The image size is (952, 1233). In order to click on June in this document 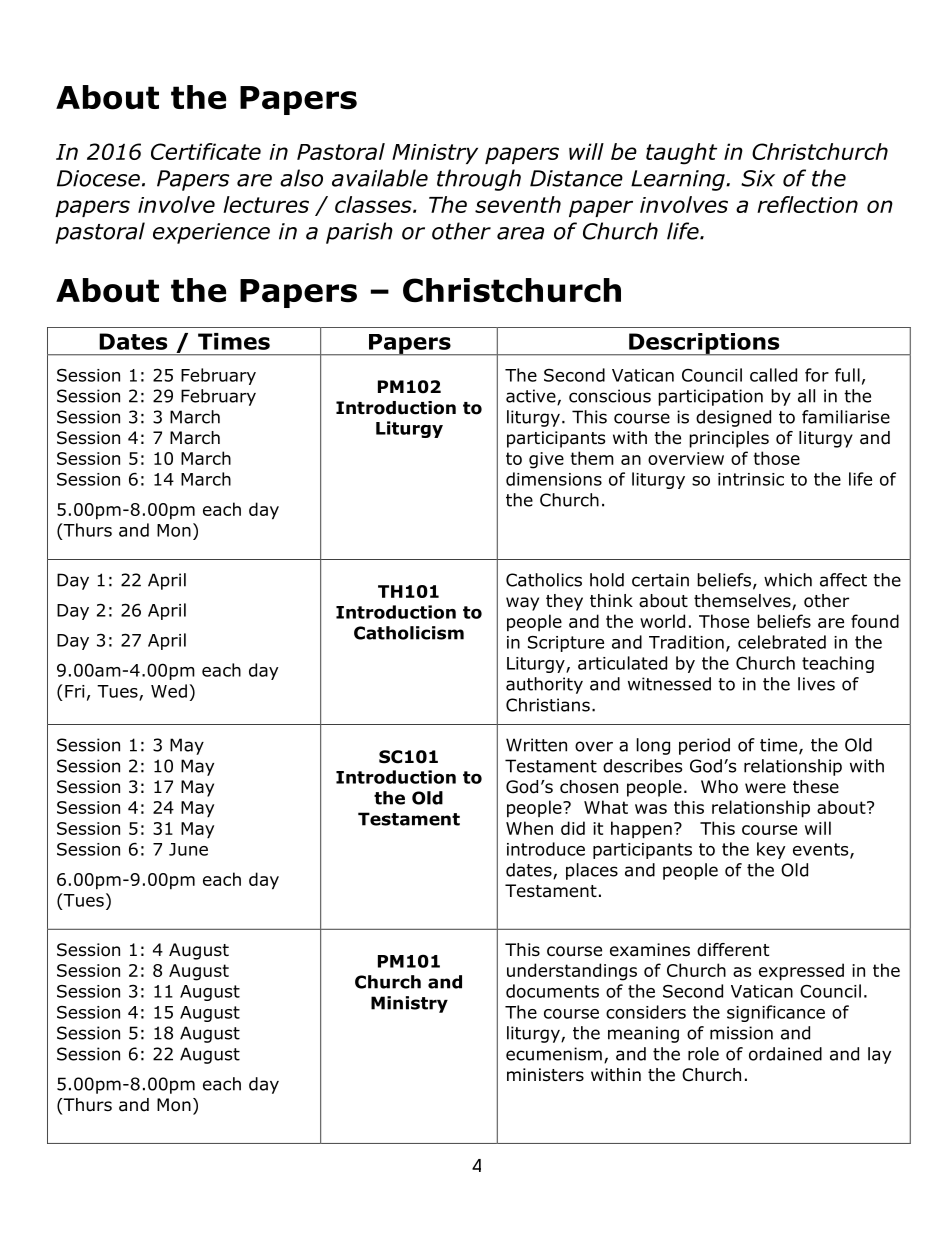, I will do `click(188, 849)`.
